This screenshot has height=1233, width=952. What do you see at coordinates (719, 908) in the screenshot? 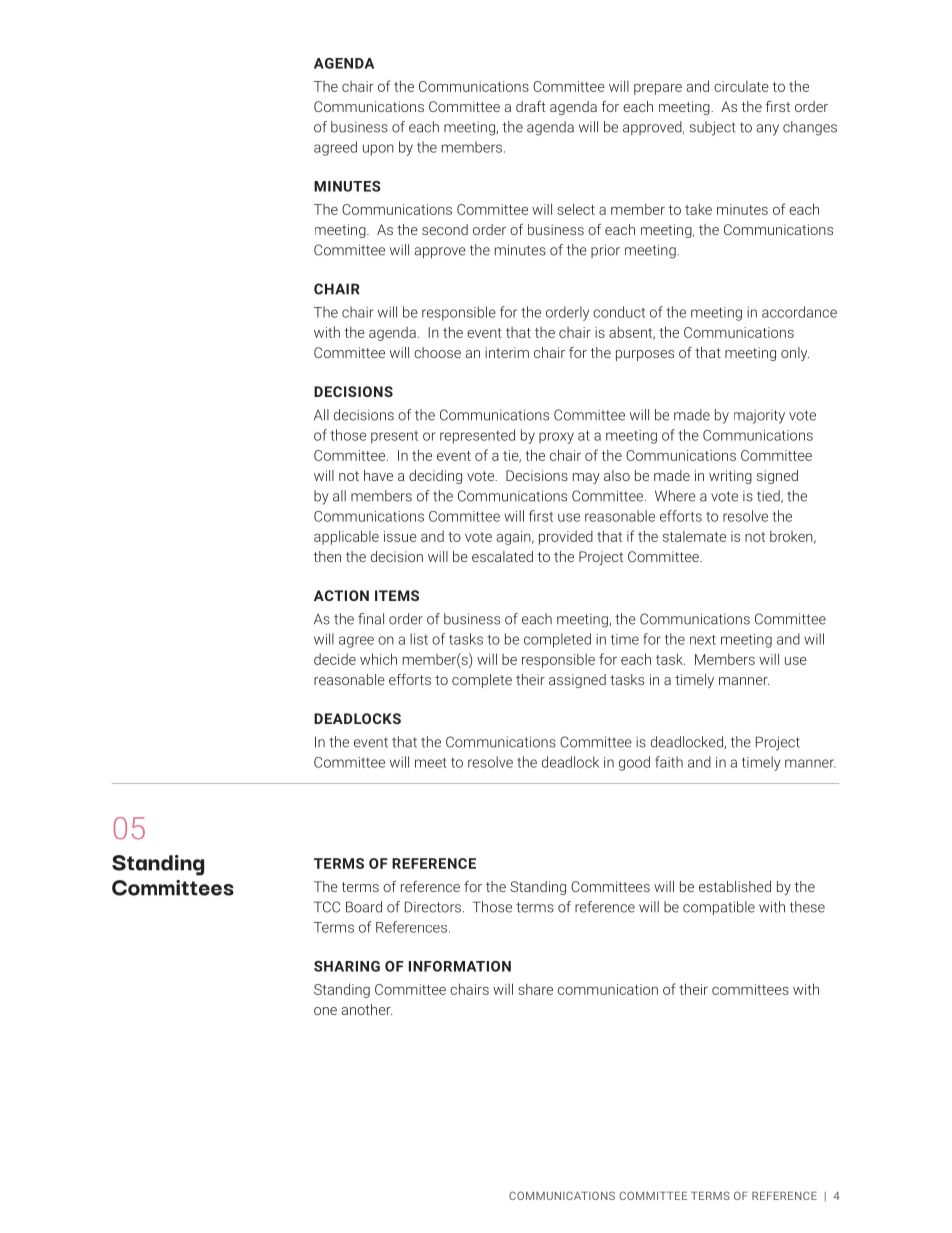
I see `compatible` at bounding box center [719, 908].
